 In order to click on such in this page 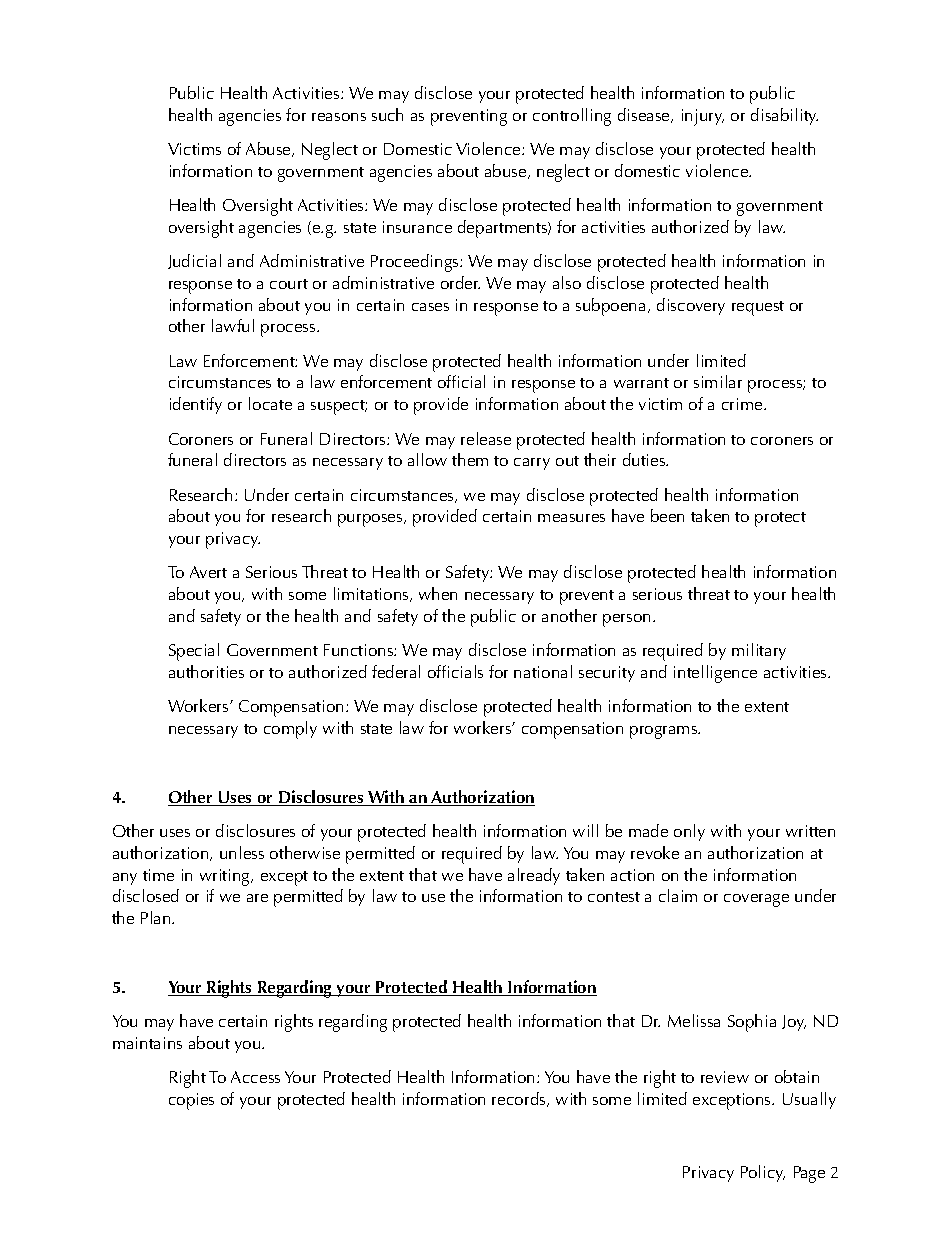, I will do `click(387, 114)`.
